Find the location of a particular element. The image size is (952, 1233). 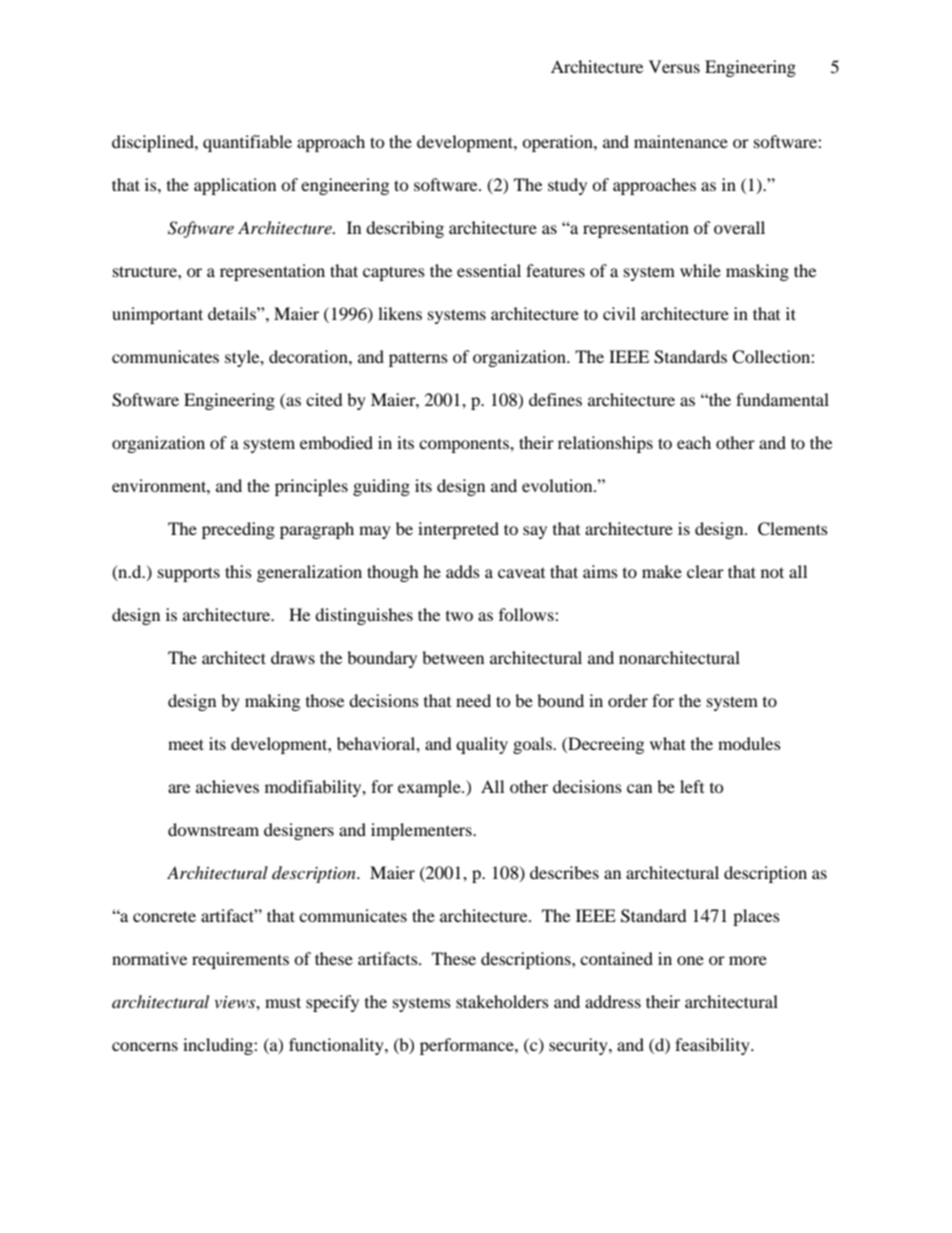

quantifiable is located at coordinates (247, 143).
